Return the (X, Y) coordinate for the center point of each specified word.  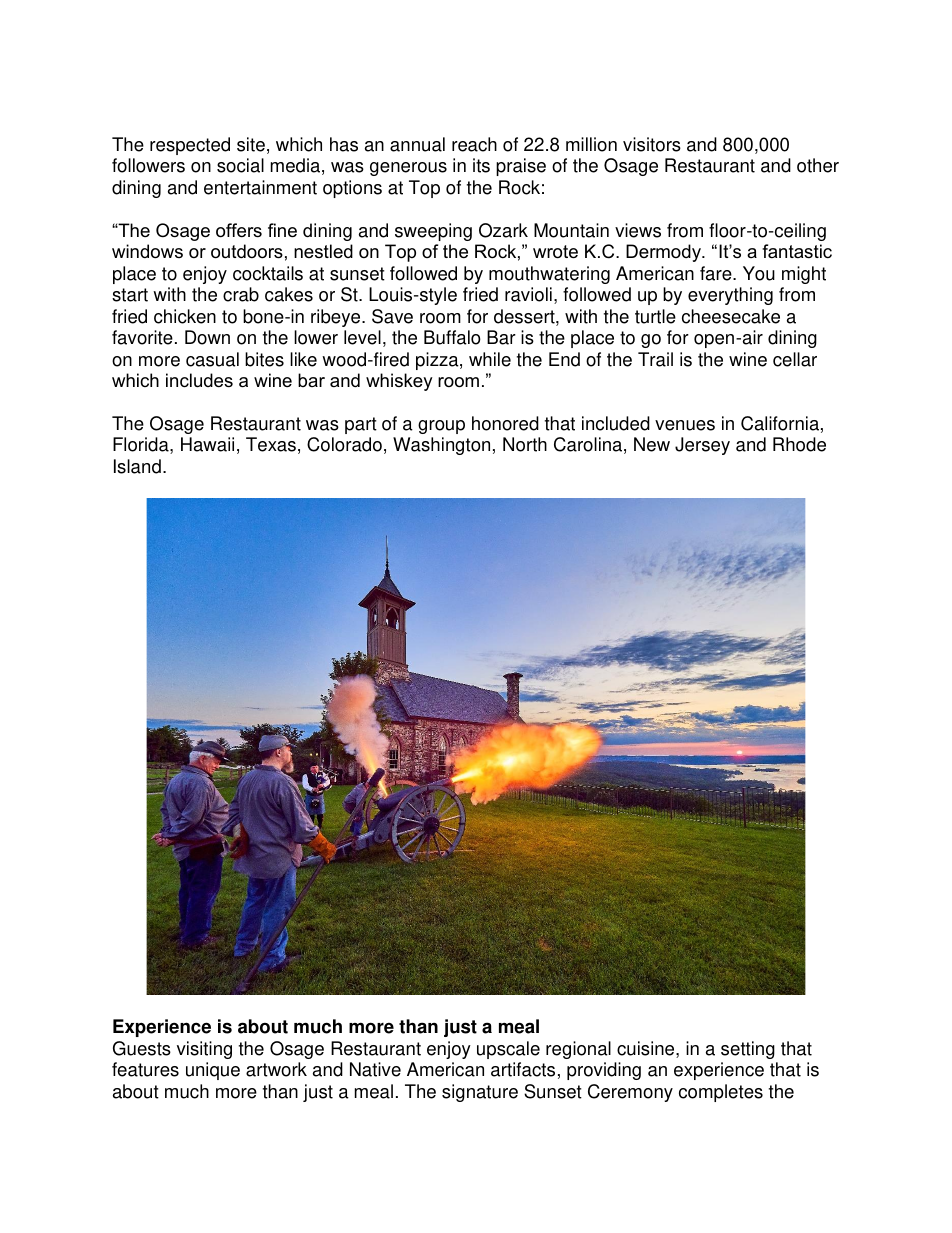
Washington (441, 446)
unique (213, 1071)
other (818, 165)
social (240, 165)
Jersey (702, 446)
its (481, 165)
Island (137, 466)
